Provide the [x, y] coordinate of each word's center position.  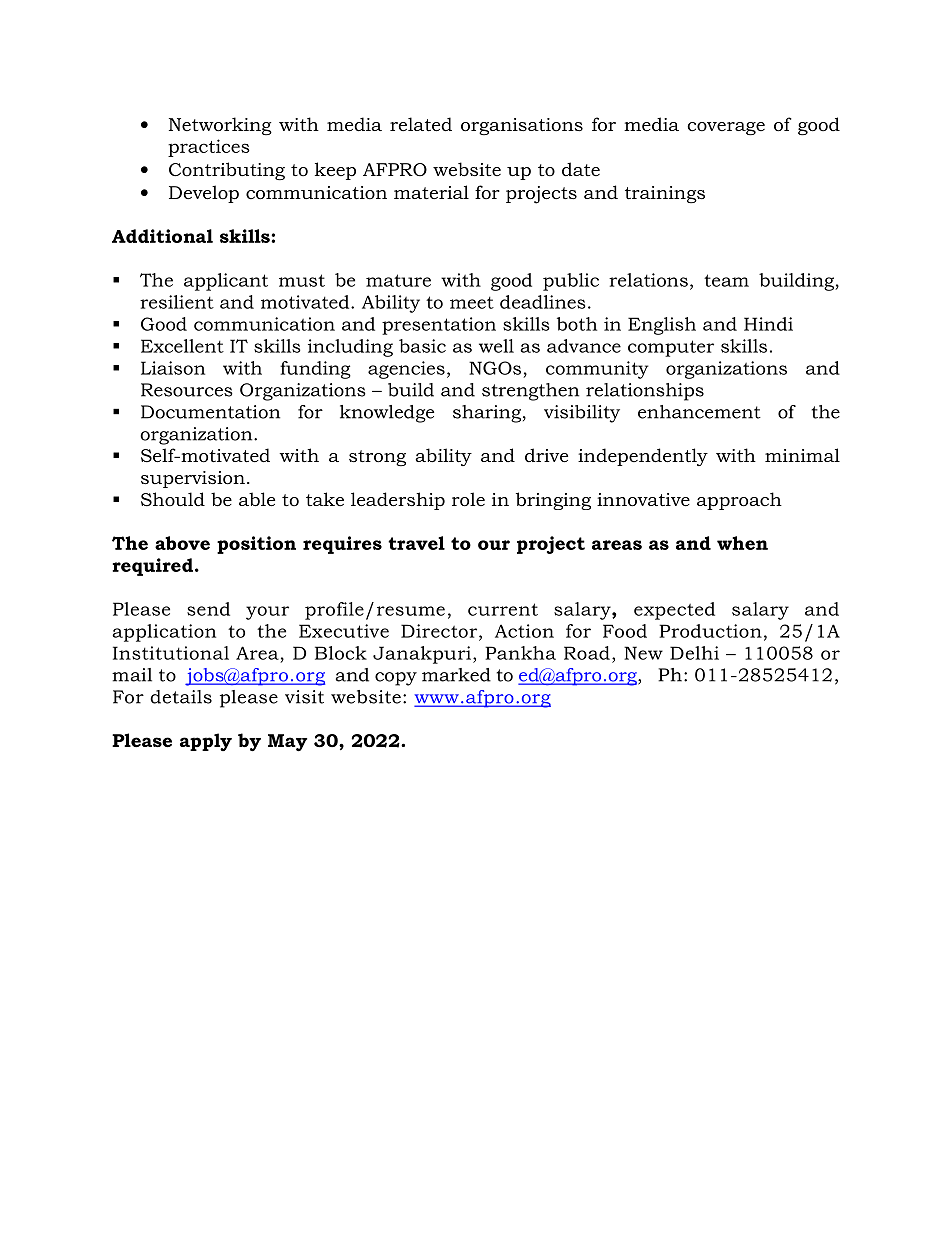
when [742, 543]
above [182, 543]
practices [209, 148]
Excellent [182, 346]
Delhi [694, 653]
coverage [726, 128]
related [421, 124]
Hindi [768, 324]
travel [416, 543]
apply [206, 742]
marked [456, 675]
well [496, 346]
